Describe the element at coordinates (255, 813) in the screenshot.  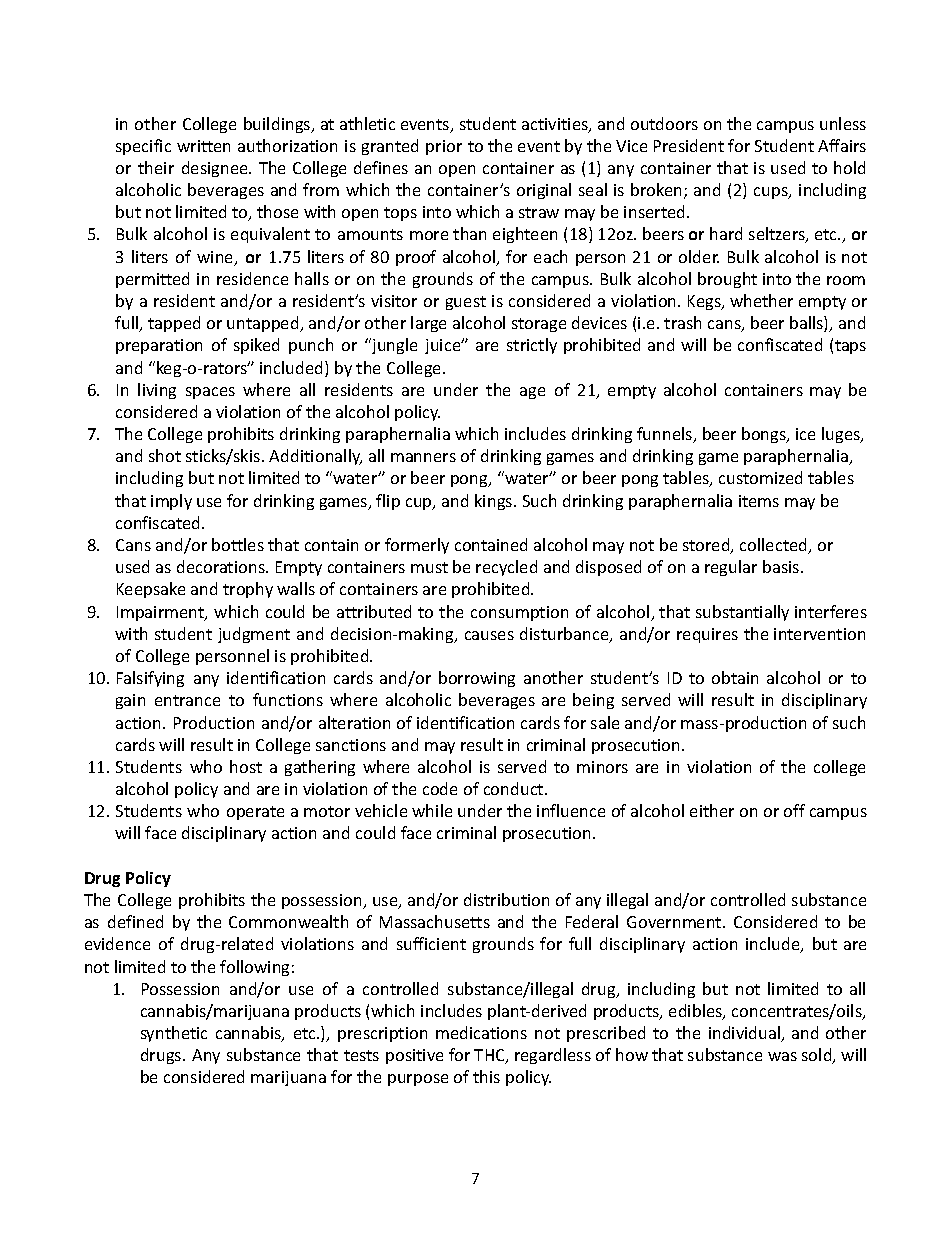
I see `operate` at that location.
